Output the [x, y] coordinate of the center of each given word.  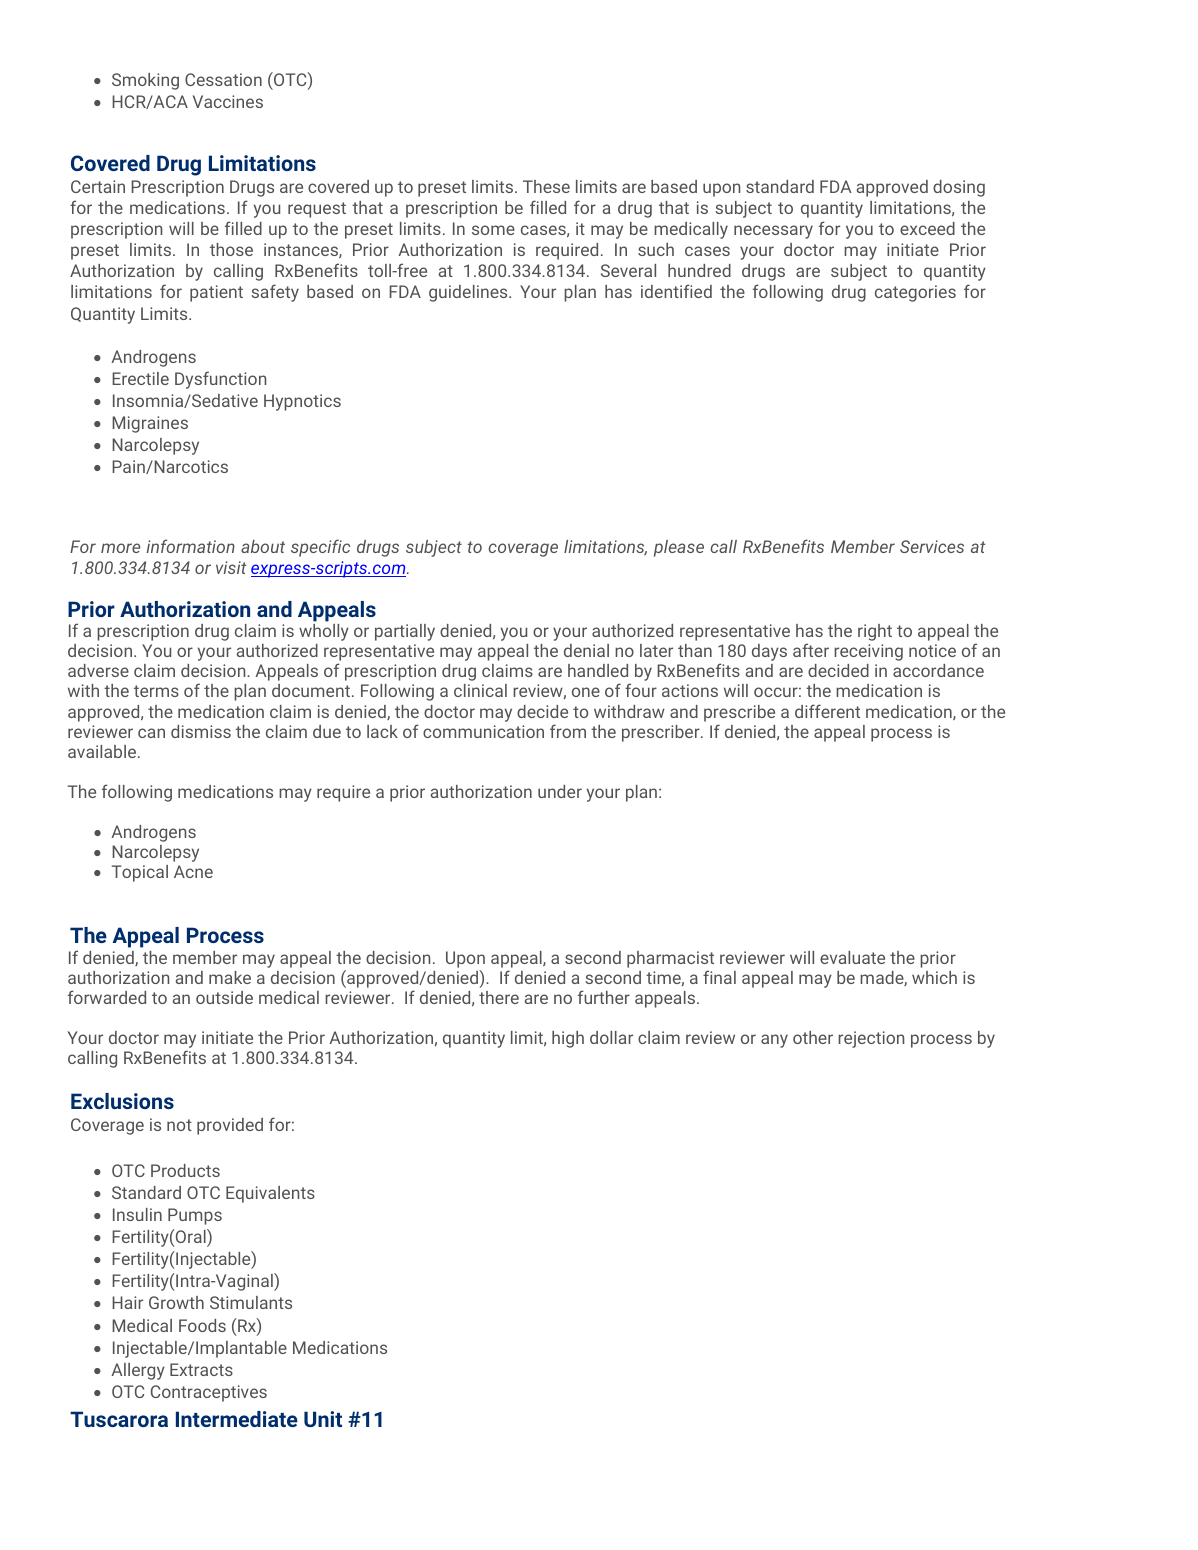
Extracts [201, 1369]
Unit [323, 1419]
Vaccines [228, 101]
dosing [959, 188]
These [546, 186]
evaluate [852, 957]
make [230, 977]
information [191, 546]
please [679, 548]
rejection [871, 1039]
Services [932, 546]
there [499, 997]
